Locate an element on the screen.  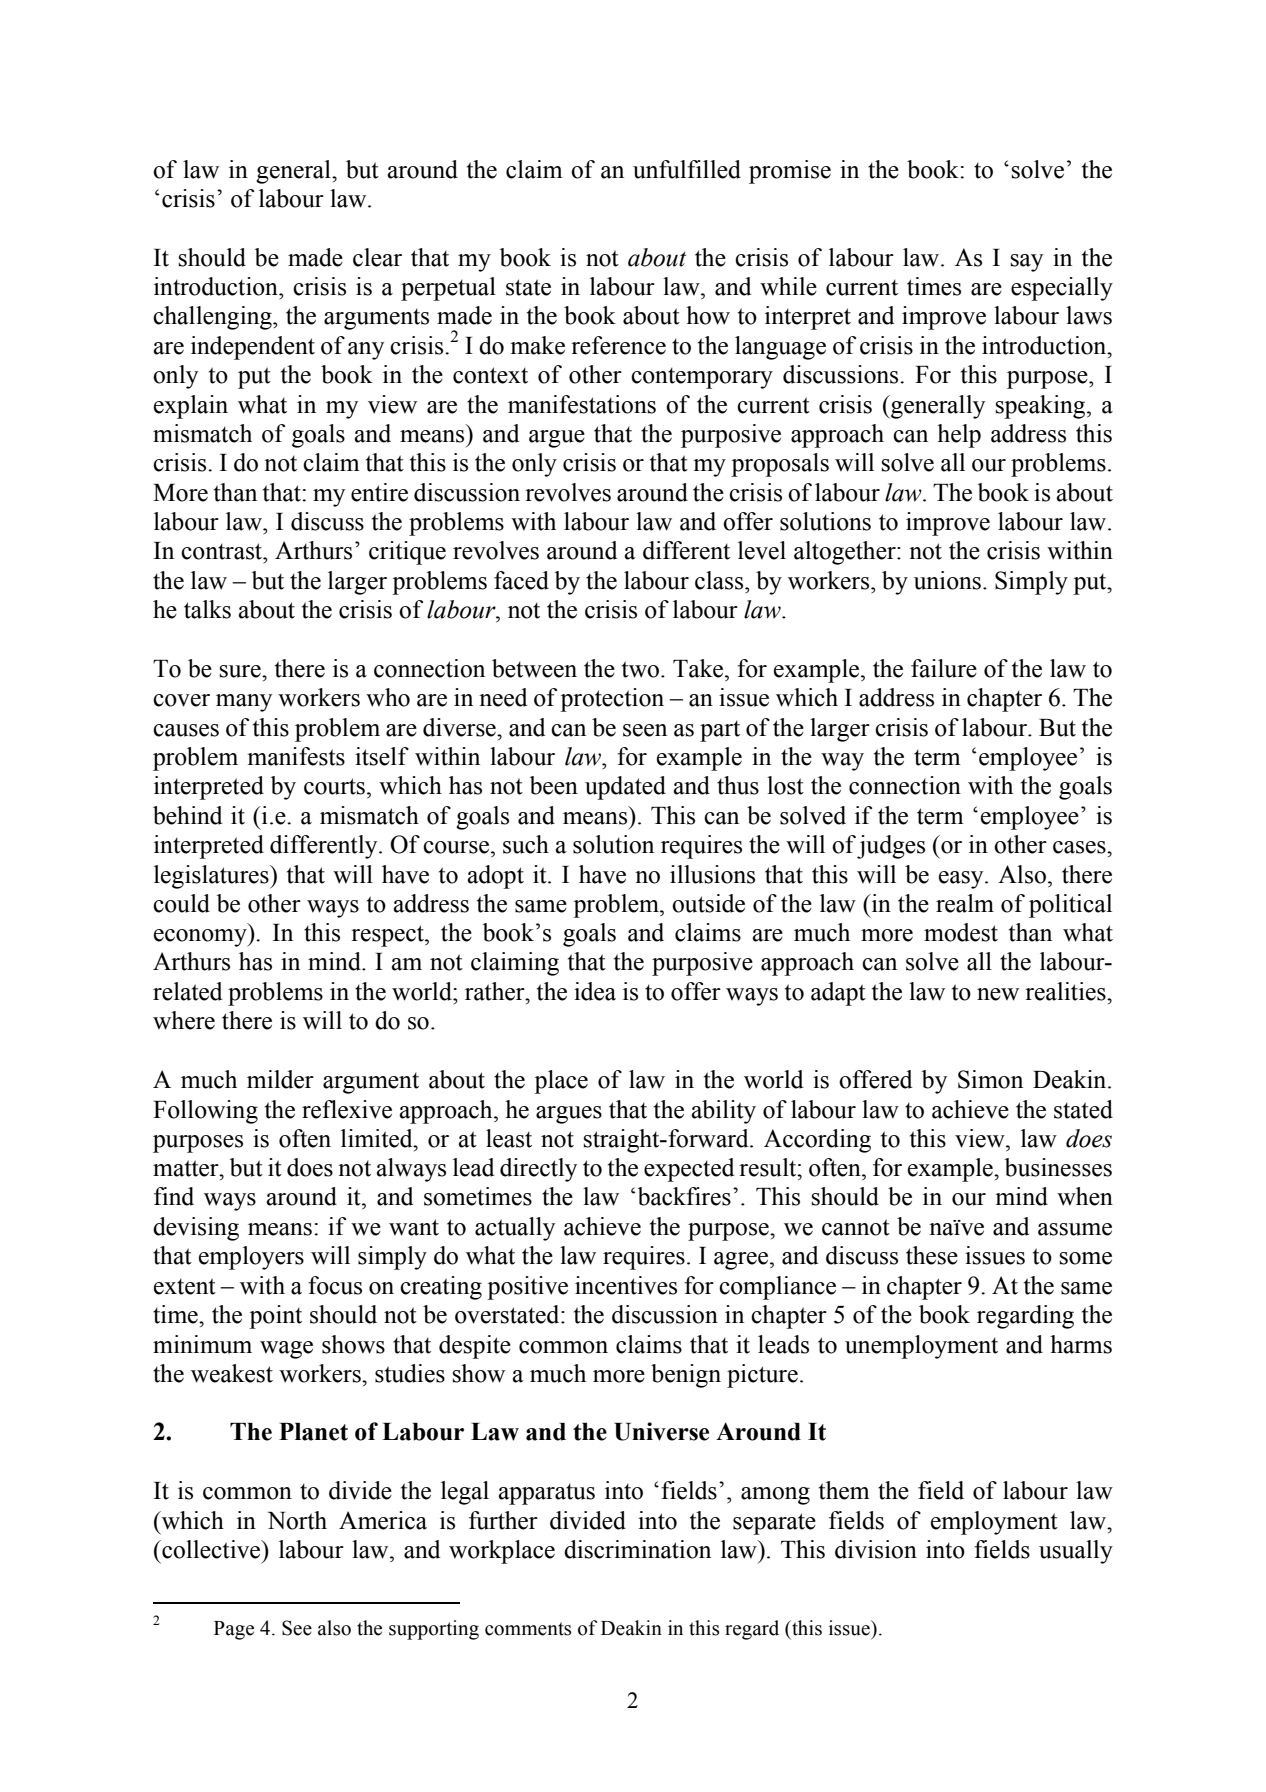
outside is located at coordinates (708, 903).
